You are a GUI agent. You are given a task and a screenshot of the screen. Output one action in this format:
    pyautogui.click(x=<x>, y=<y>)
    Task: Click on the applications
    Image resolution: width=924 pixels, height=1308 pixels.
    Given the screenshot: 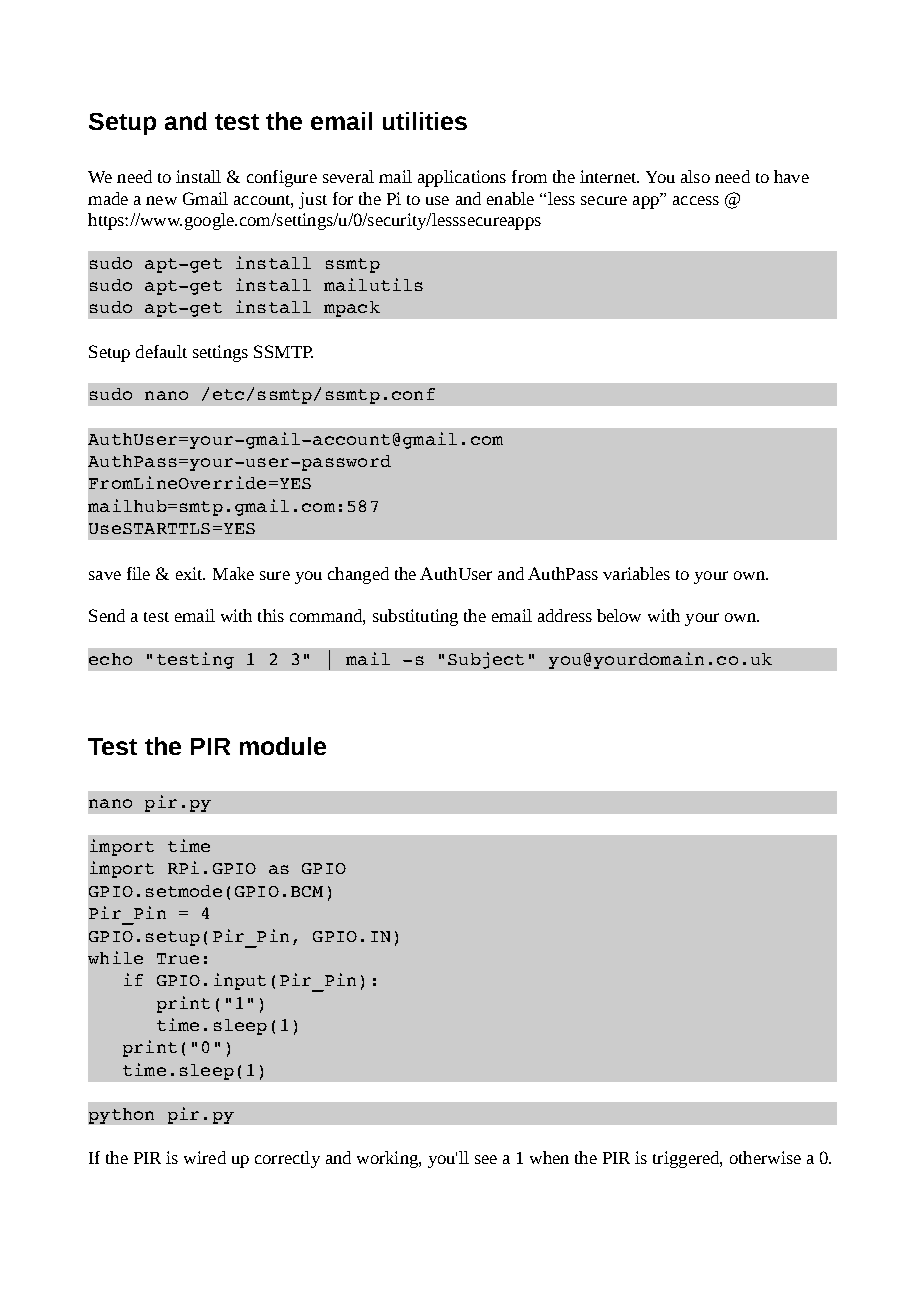 What is the action you would take?
    pyautogui.click(x=462, y=178)
